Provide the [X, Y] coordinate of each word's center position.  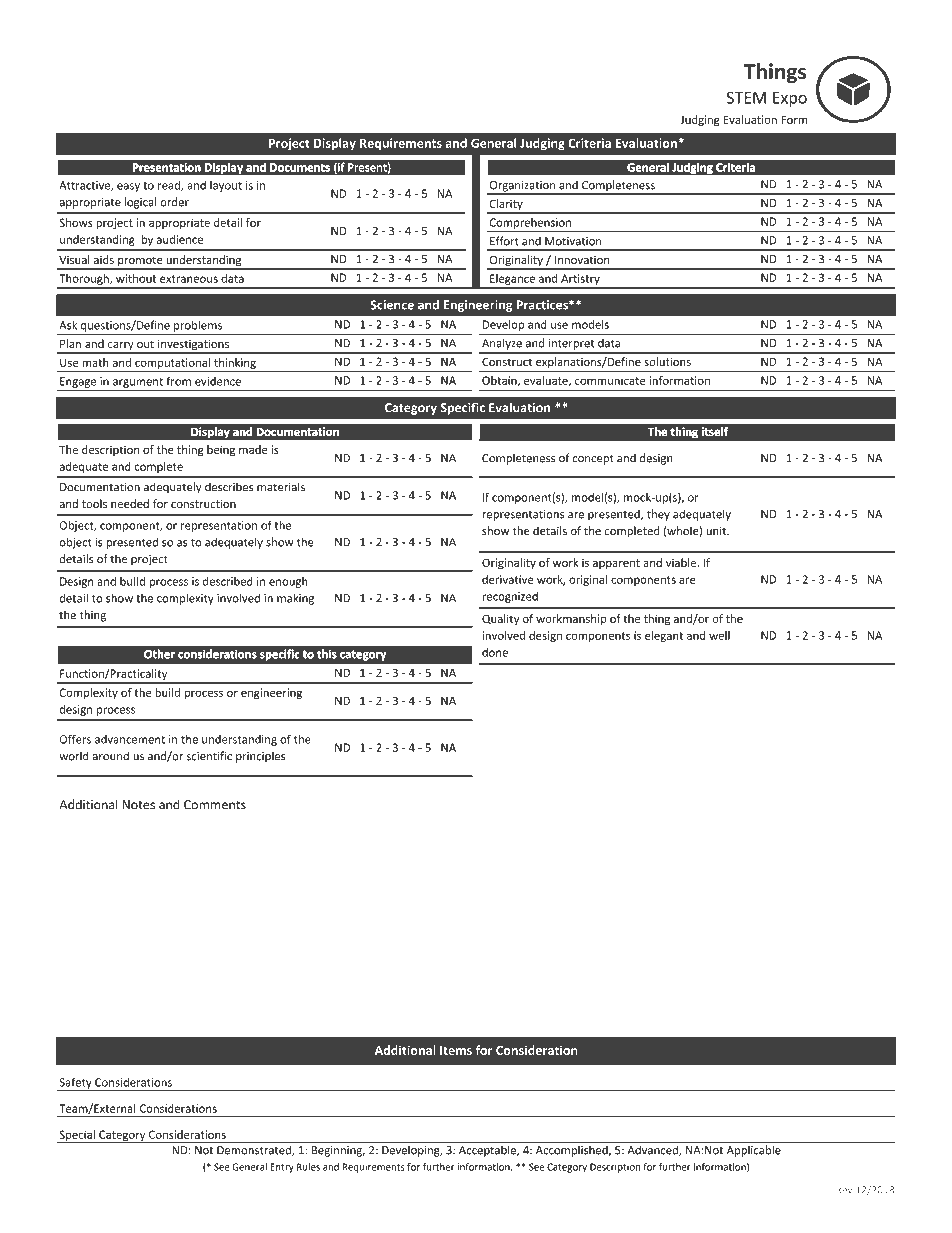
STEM [746, 98]
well [719, 635]
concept [593, 460]
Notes [138, 805]
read [170, 186]
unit [717, 531]
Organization [522, 187]
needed [130, 503]
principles [260, 757]
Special [77, 1136]
